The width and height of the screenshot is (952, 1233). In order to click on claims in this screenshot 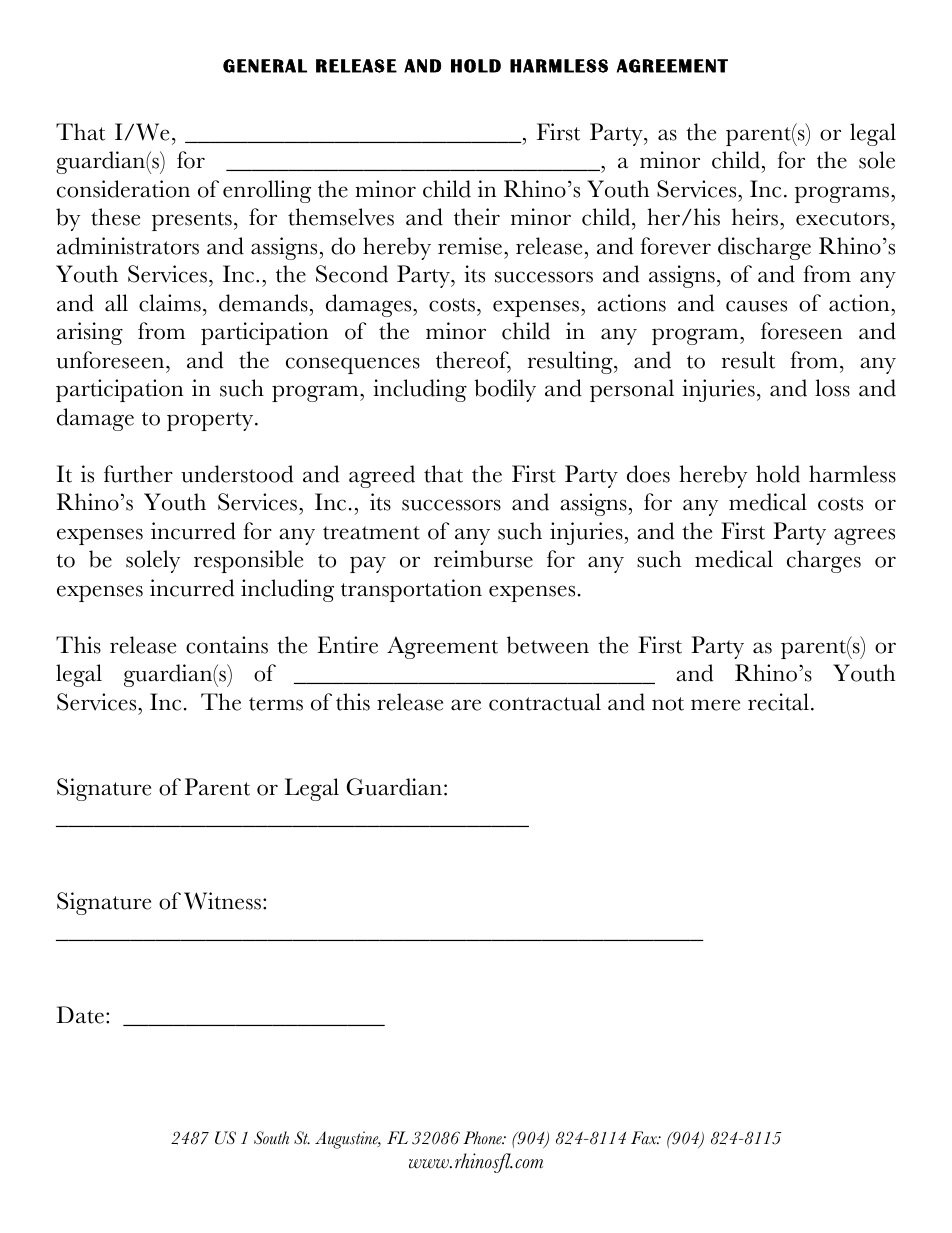, I will do `click(170, 303)`.
